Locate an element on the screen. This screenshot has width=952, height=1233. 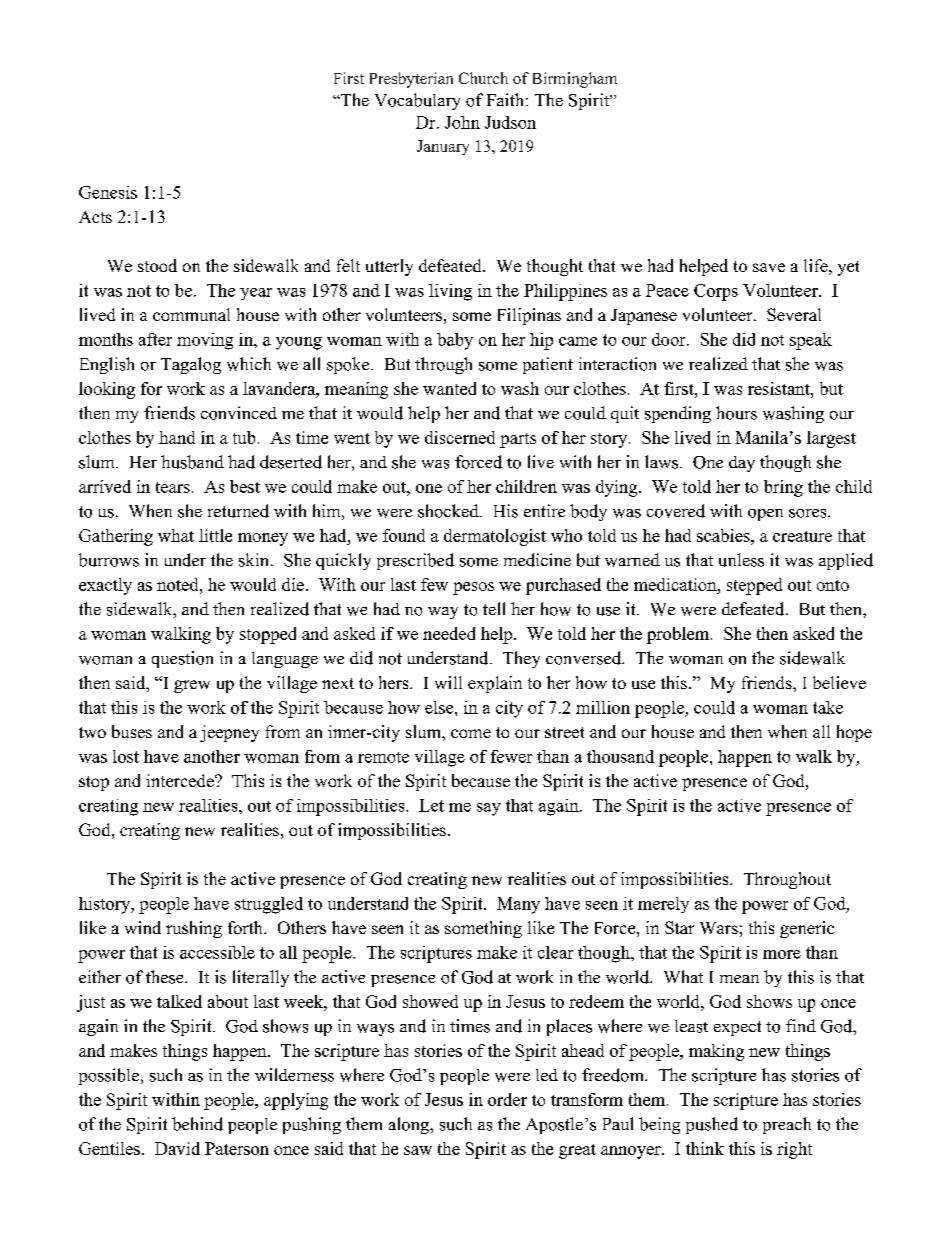
behind is located at coordinates (197, 1124).
